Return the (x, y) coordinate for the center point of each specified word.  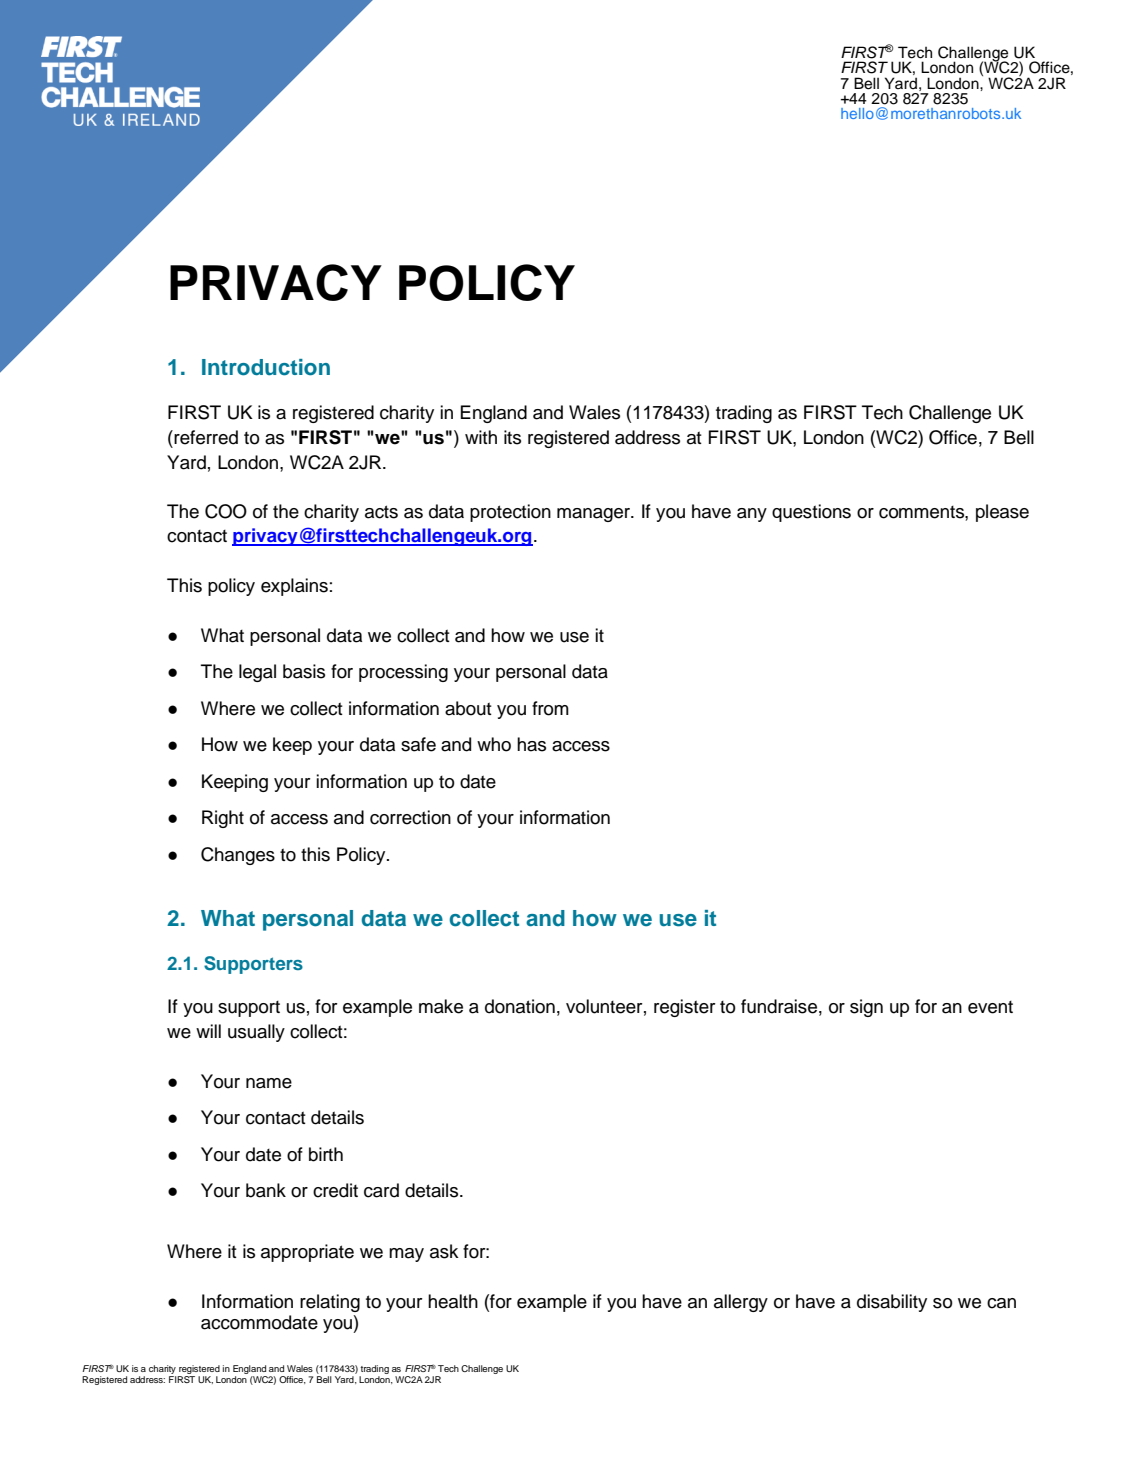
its (512, 437)
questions (811, 513)
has (531, 744)
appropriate (307, 1253)
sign (866, 1008)
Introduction (266, 367)
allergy (741, 1303)
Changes (238, 856)
